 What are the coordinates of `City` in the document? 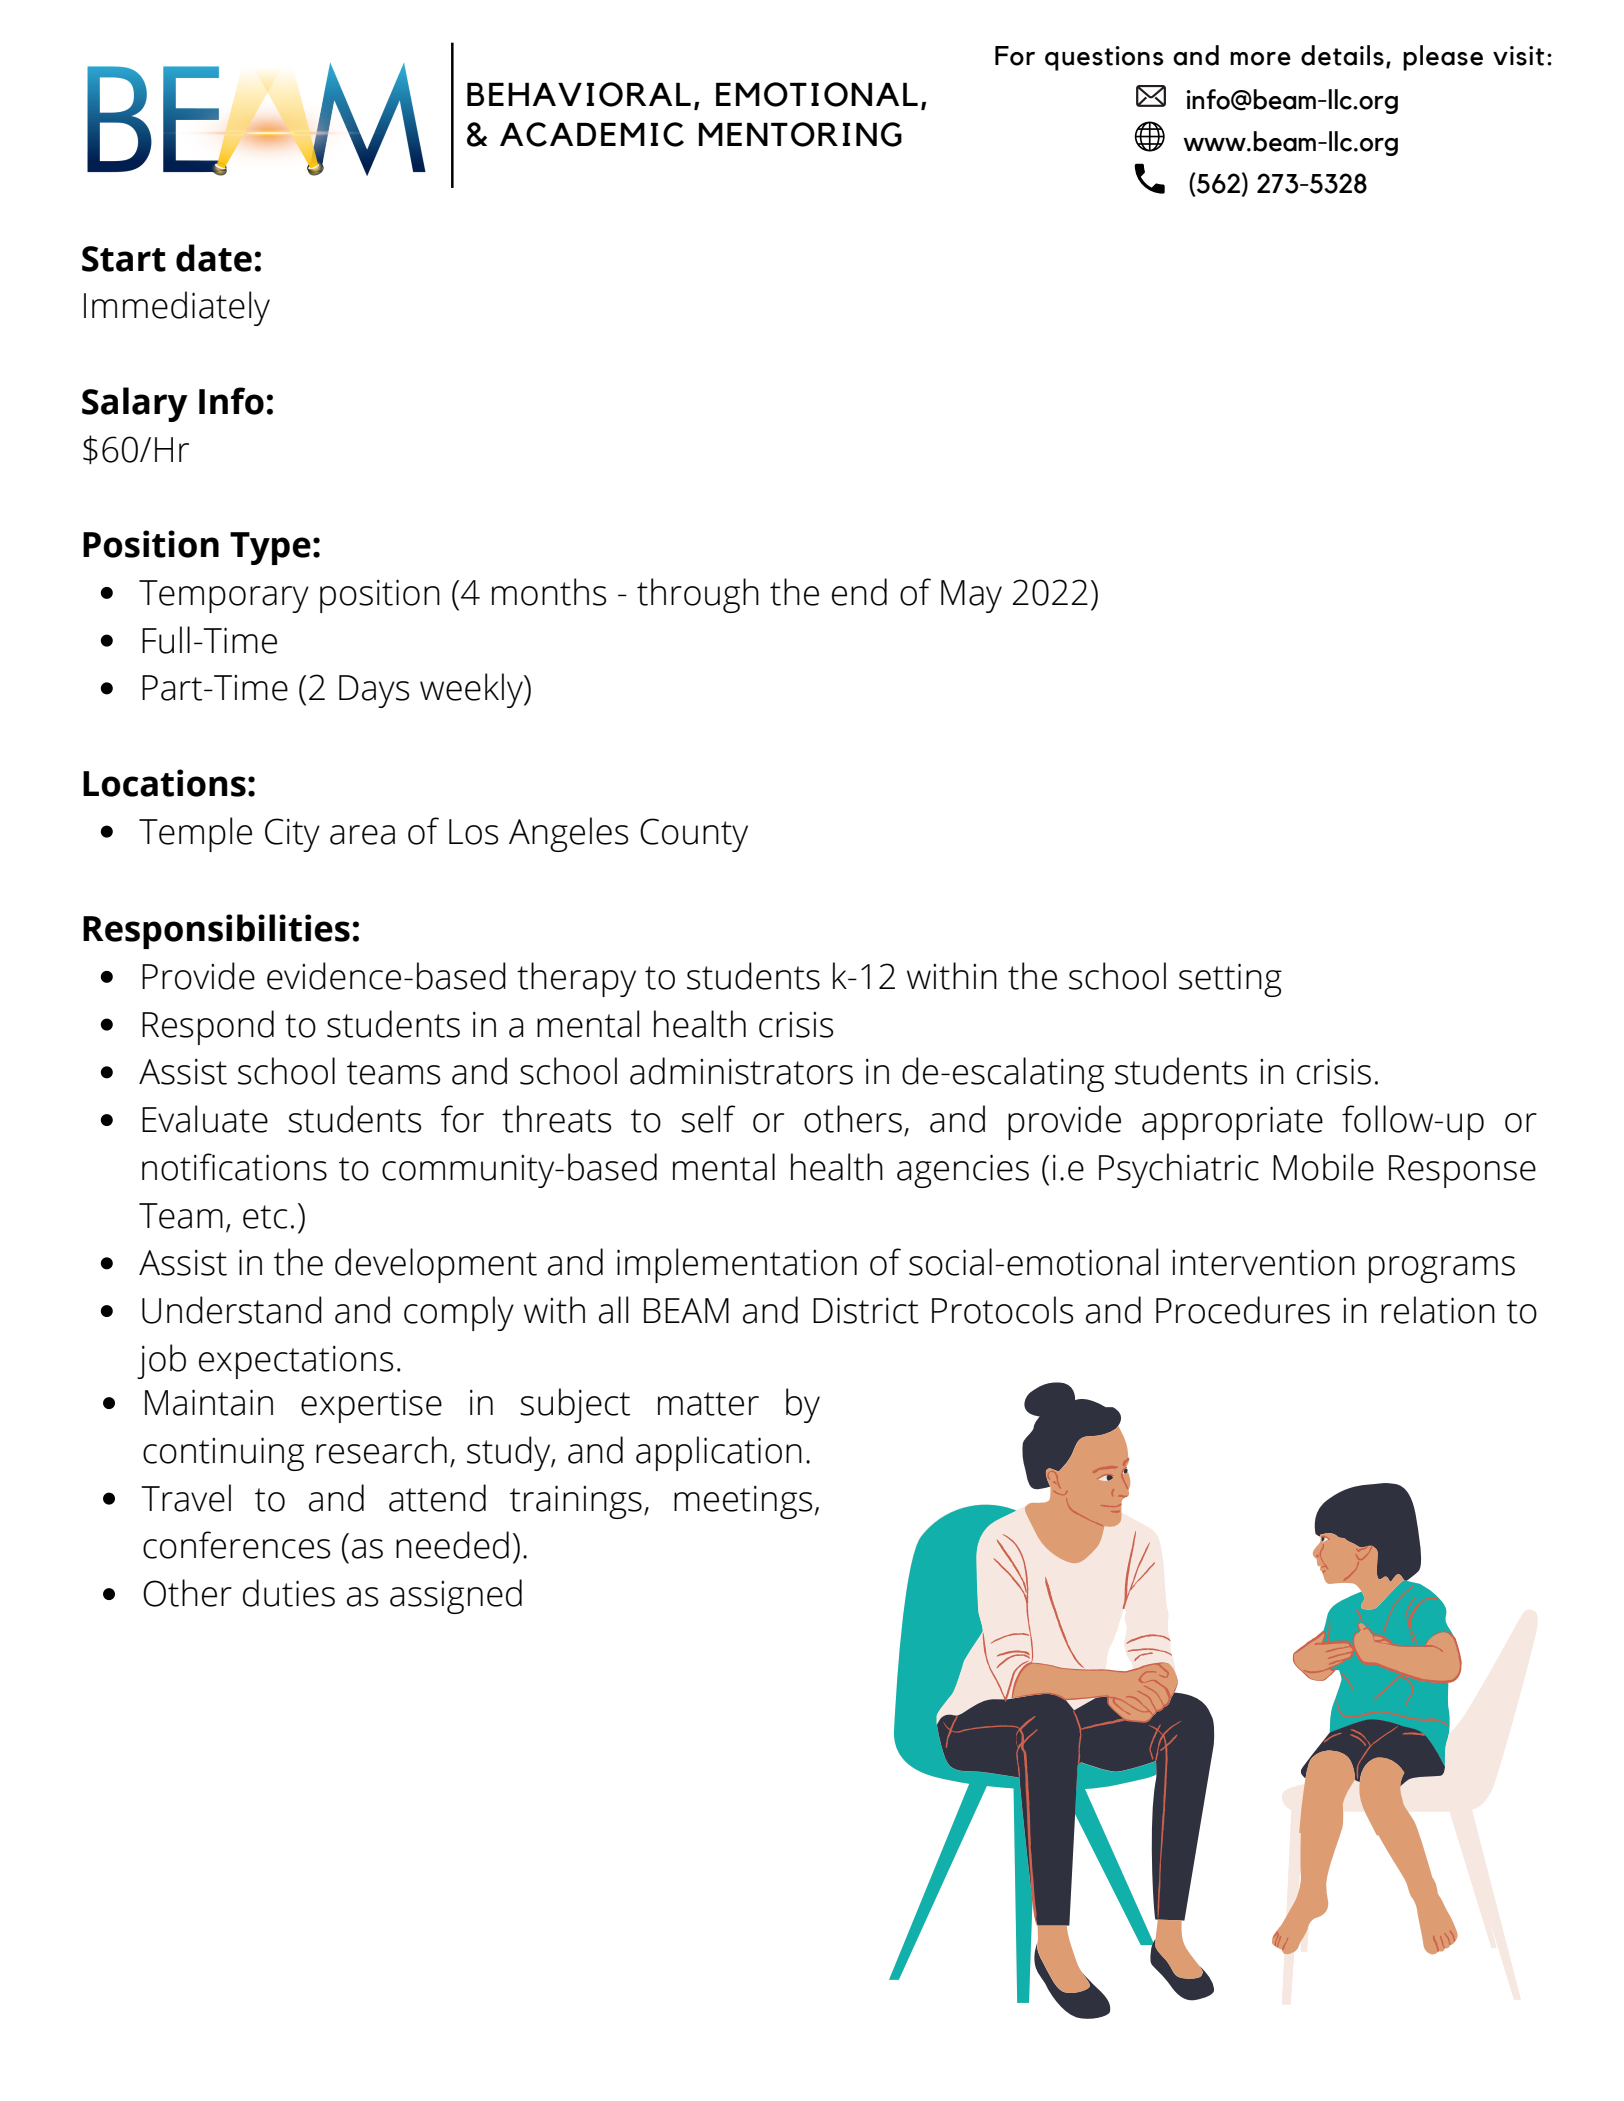 It's located at (292, 835).
